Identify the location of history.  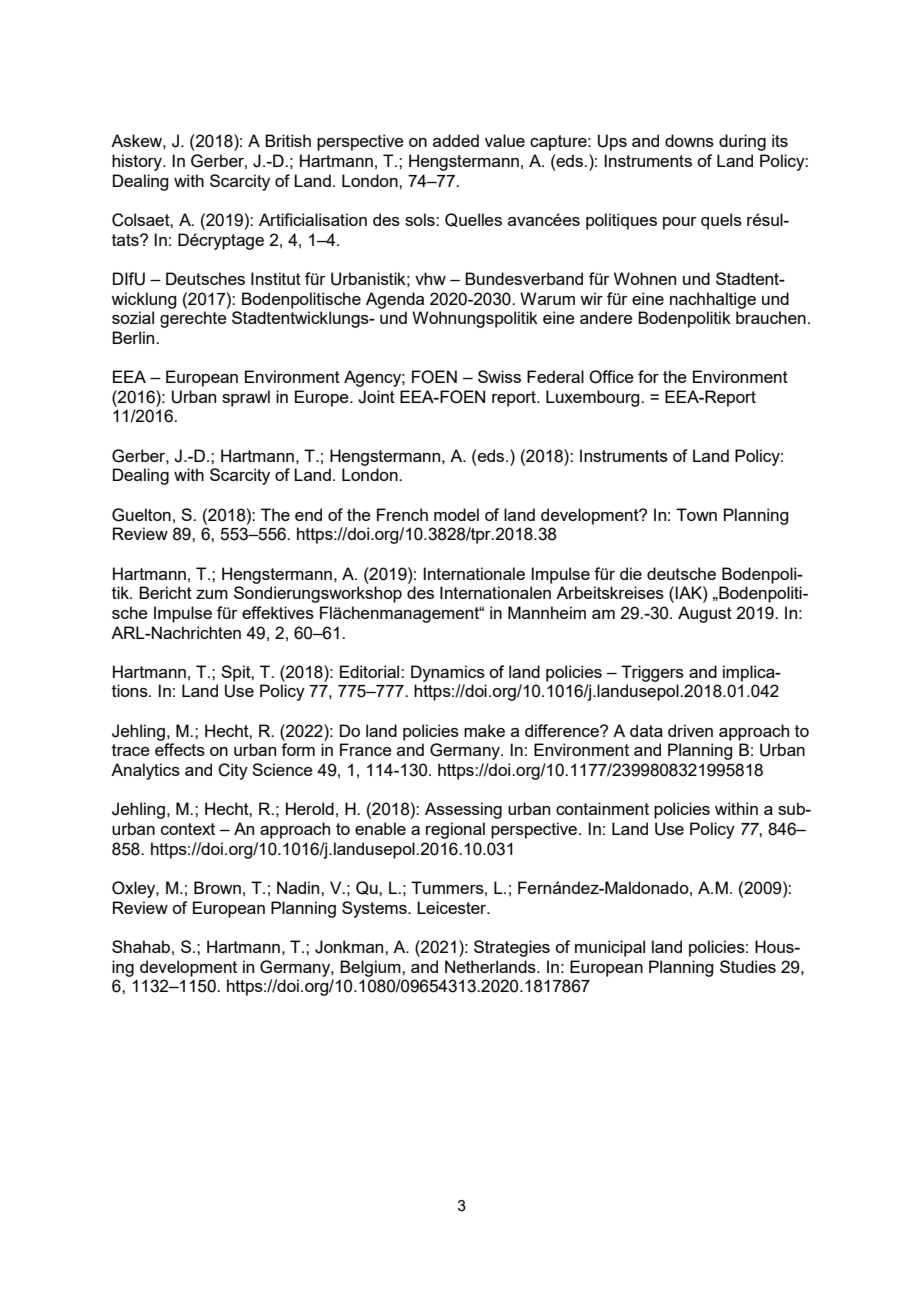
(138, 162).
